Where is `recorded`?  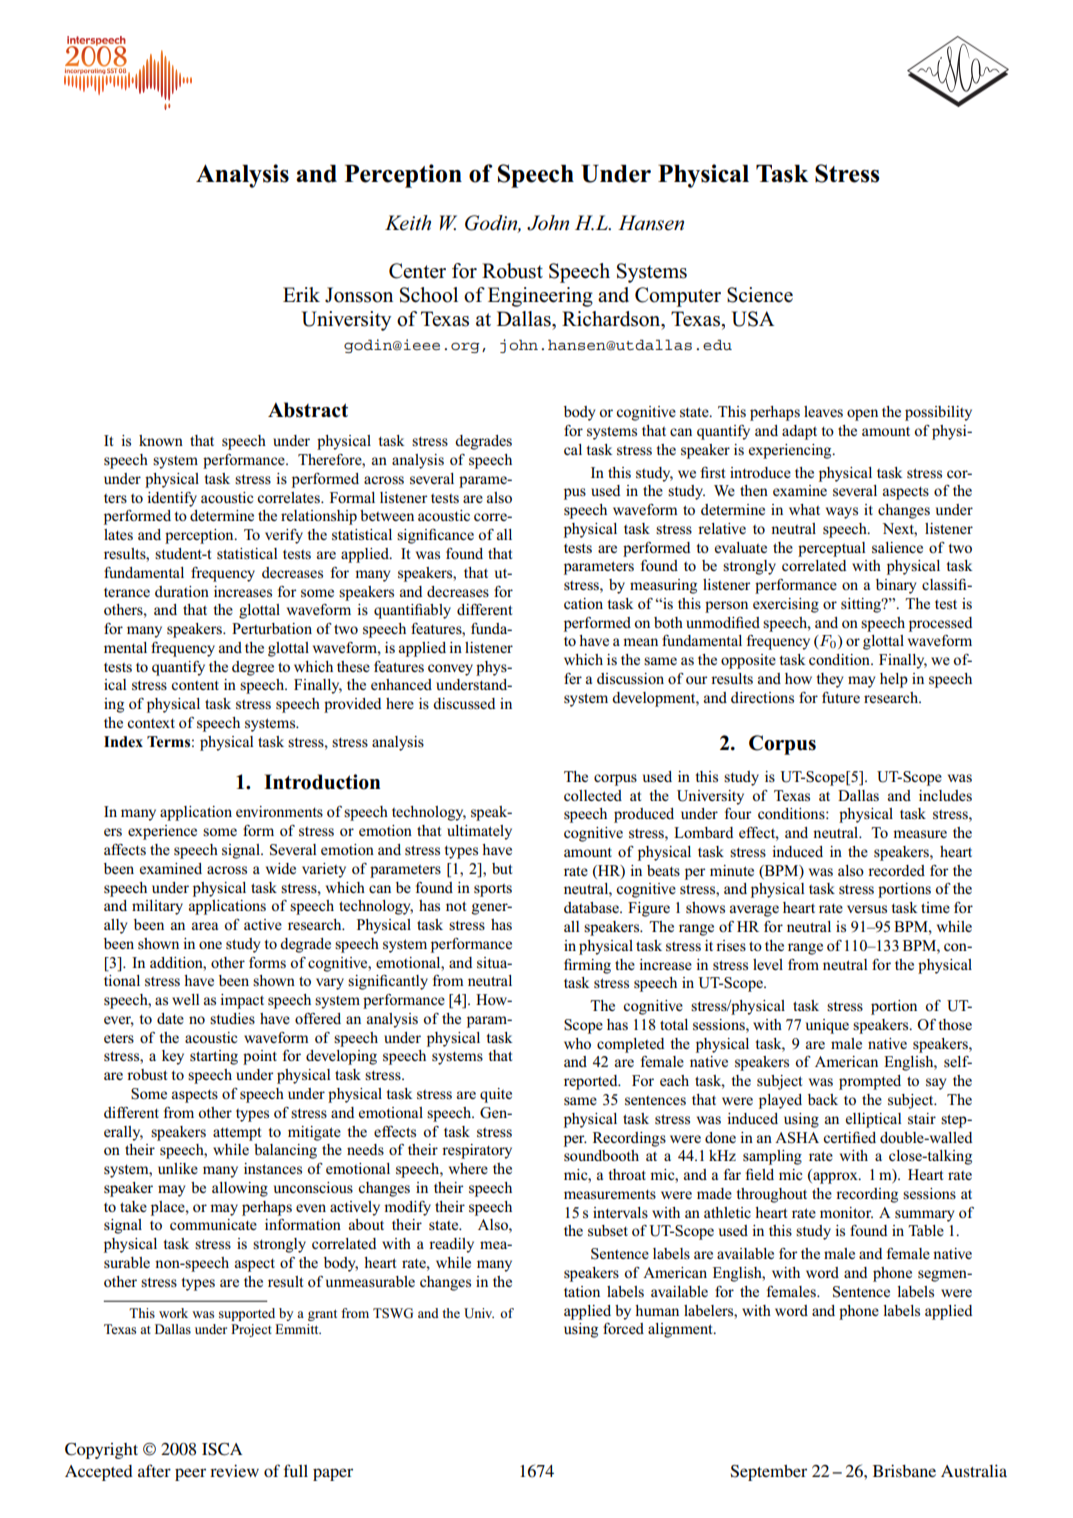
recorded is located at coordinates (896, 870).
